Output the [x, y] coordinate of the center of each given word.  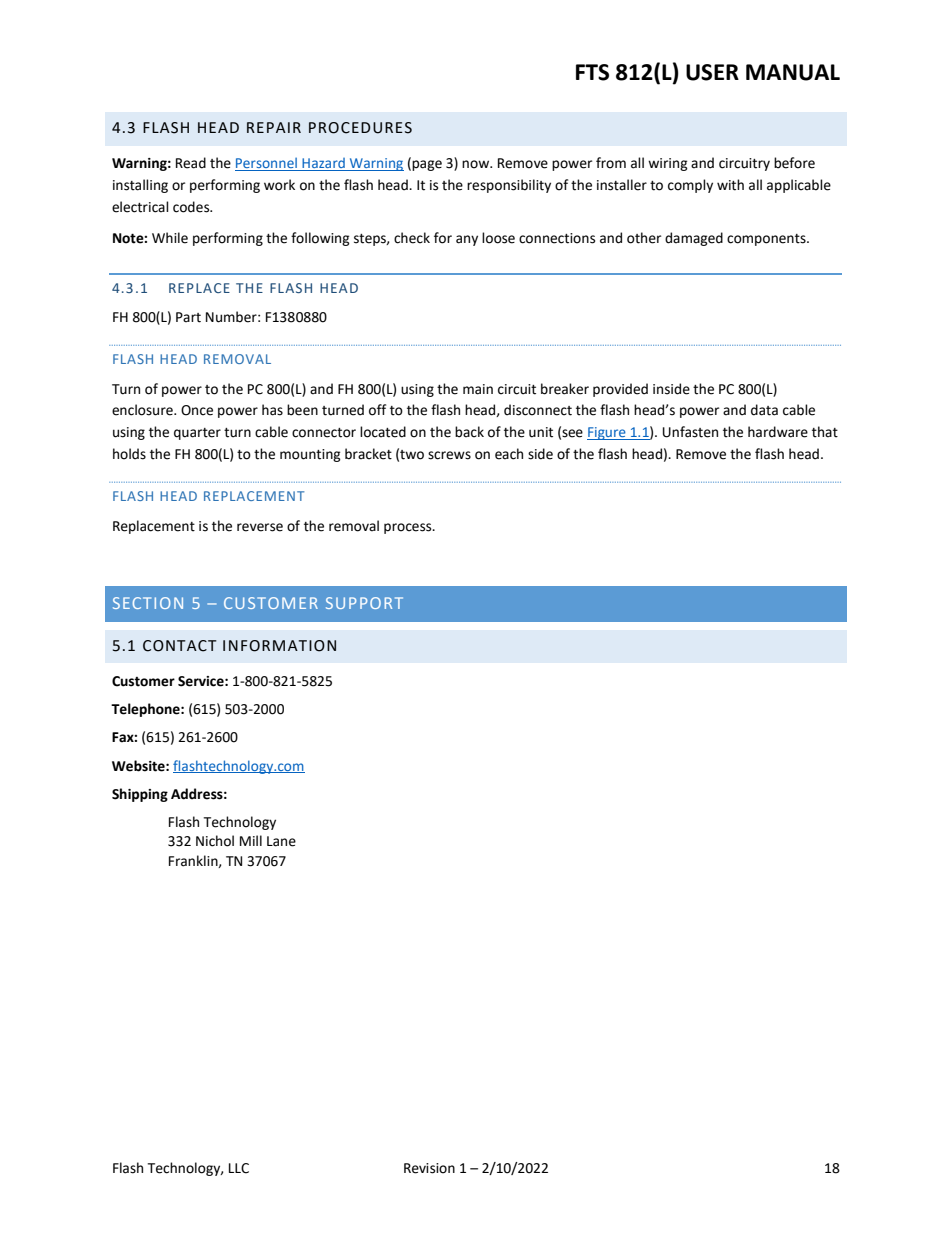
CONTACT [180, 646]
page [426, 165]
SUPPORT [364, 603]
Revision [429, 1168]
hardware [778, 432]
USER [712, 72]
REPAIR [274, 127]
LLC [239, 1168]
